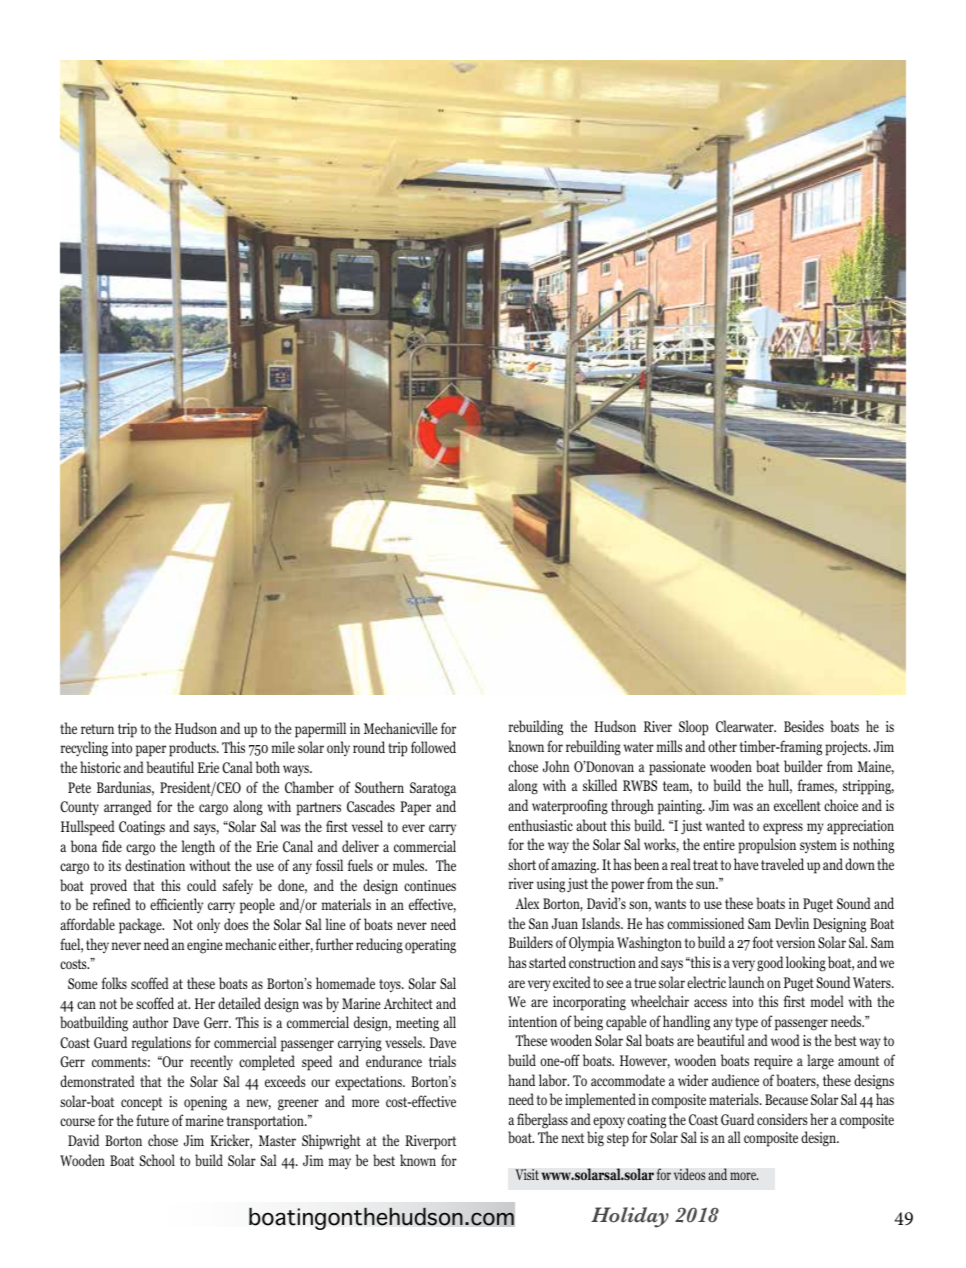 This screenshot has height=1268, width=966. I want to click on followed, so click(433, 747).
